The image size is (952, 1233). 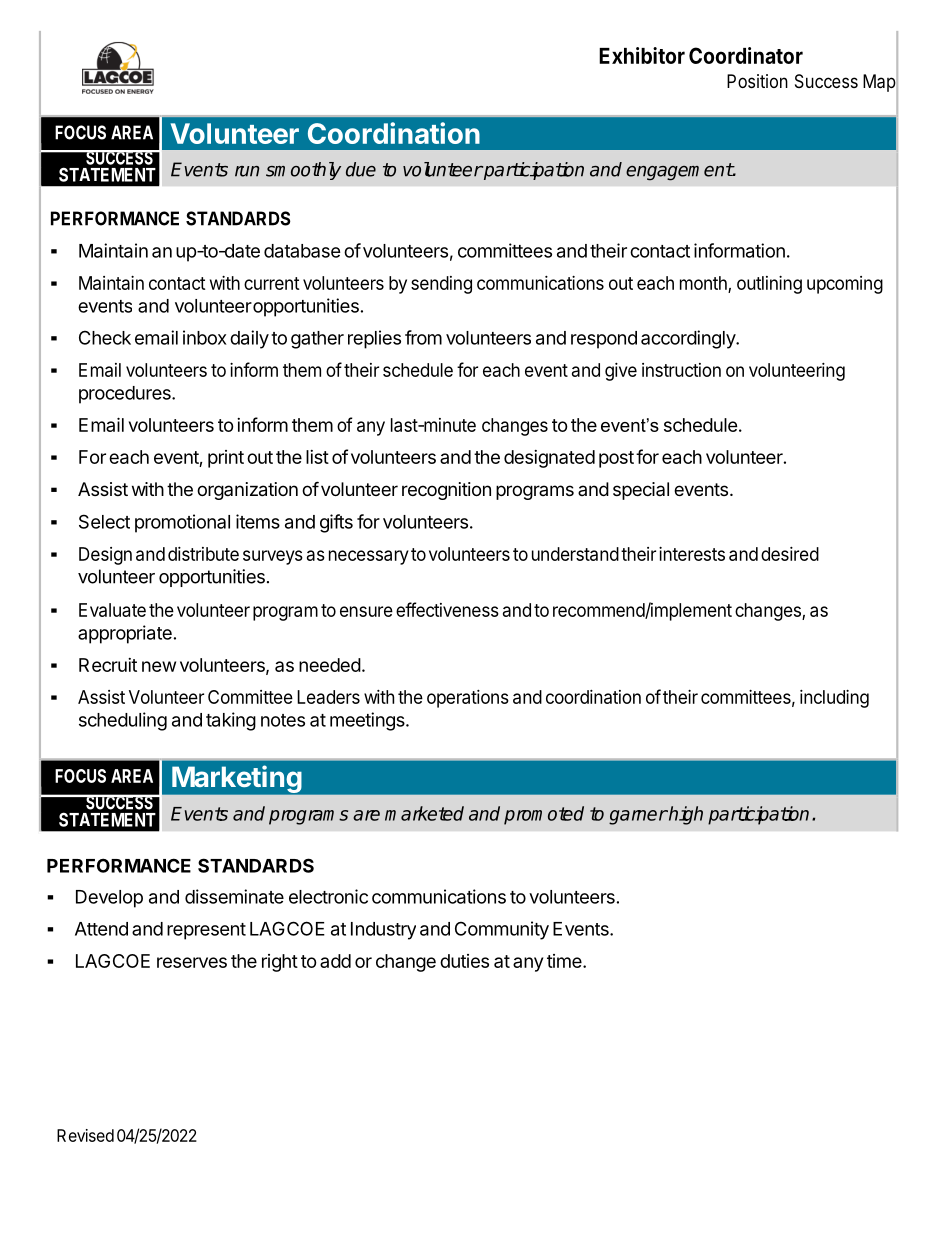 What do you see at coordinates (361, 169) in the screenshot?
I see `due` at bounding box center [361, 169].
